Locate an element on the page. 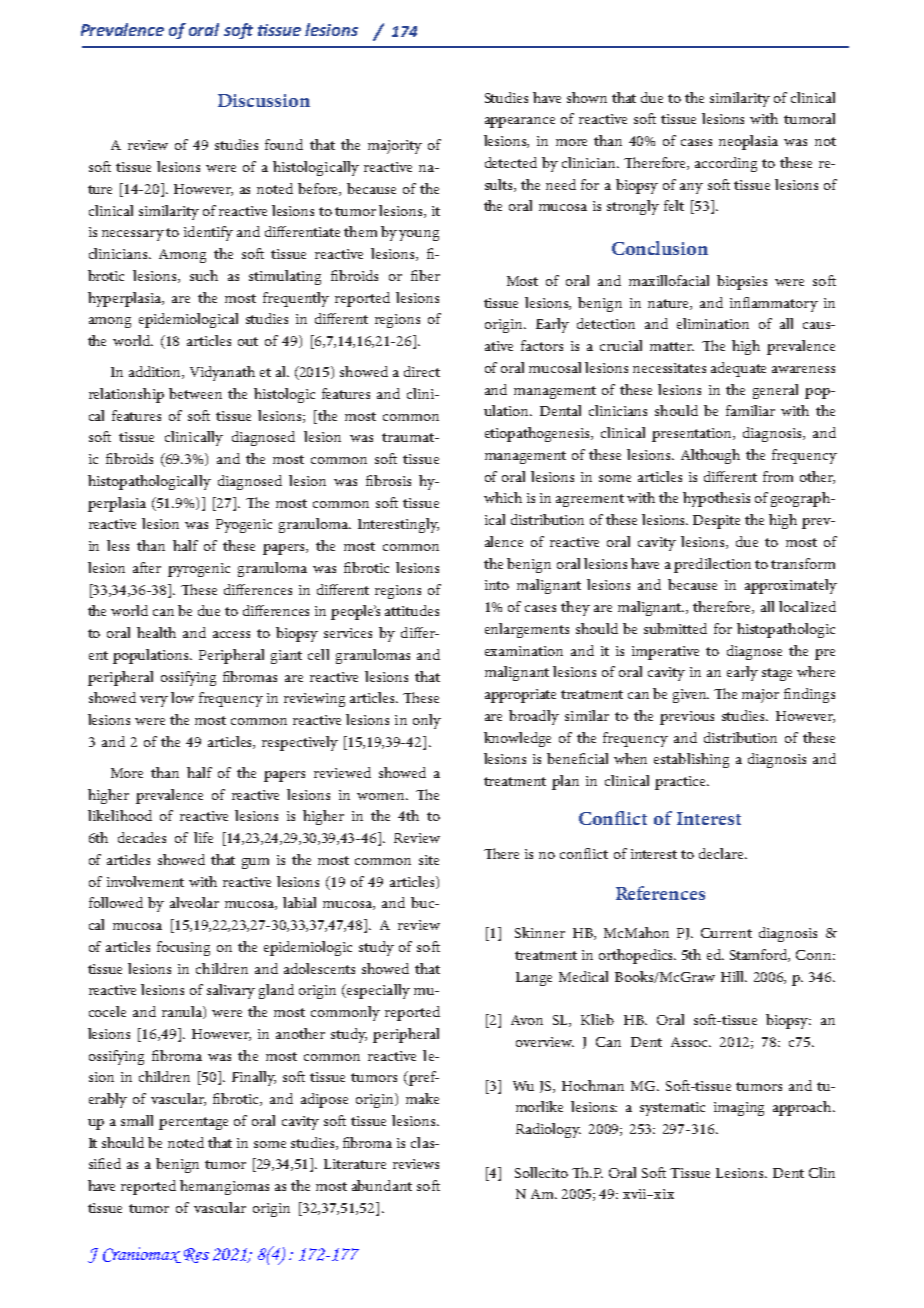  make is located at coordinates (422, 1098).
